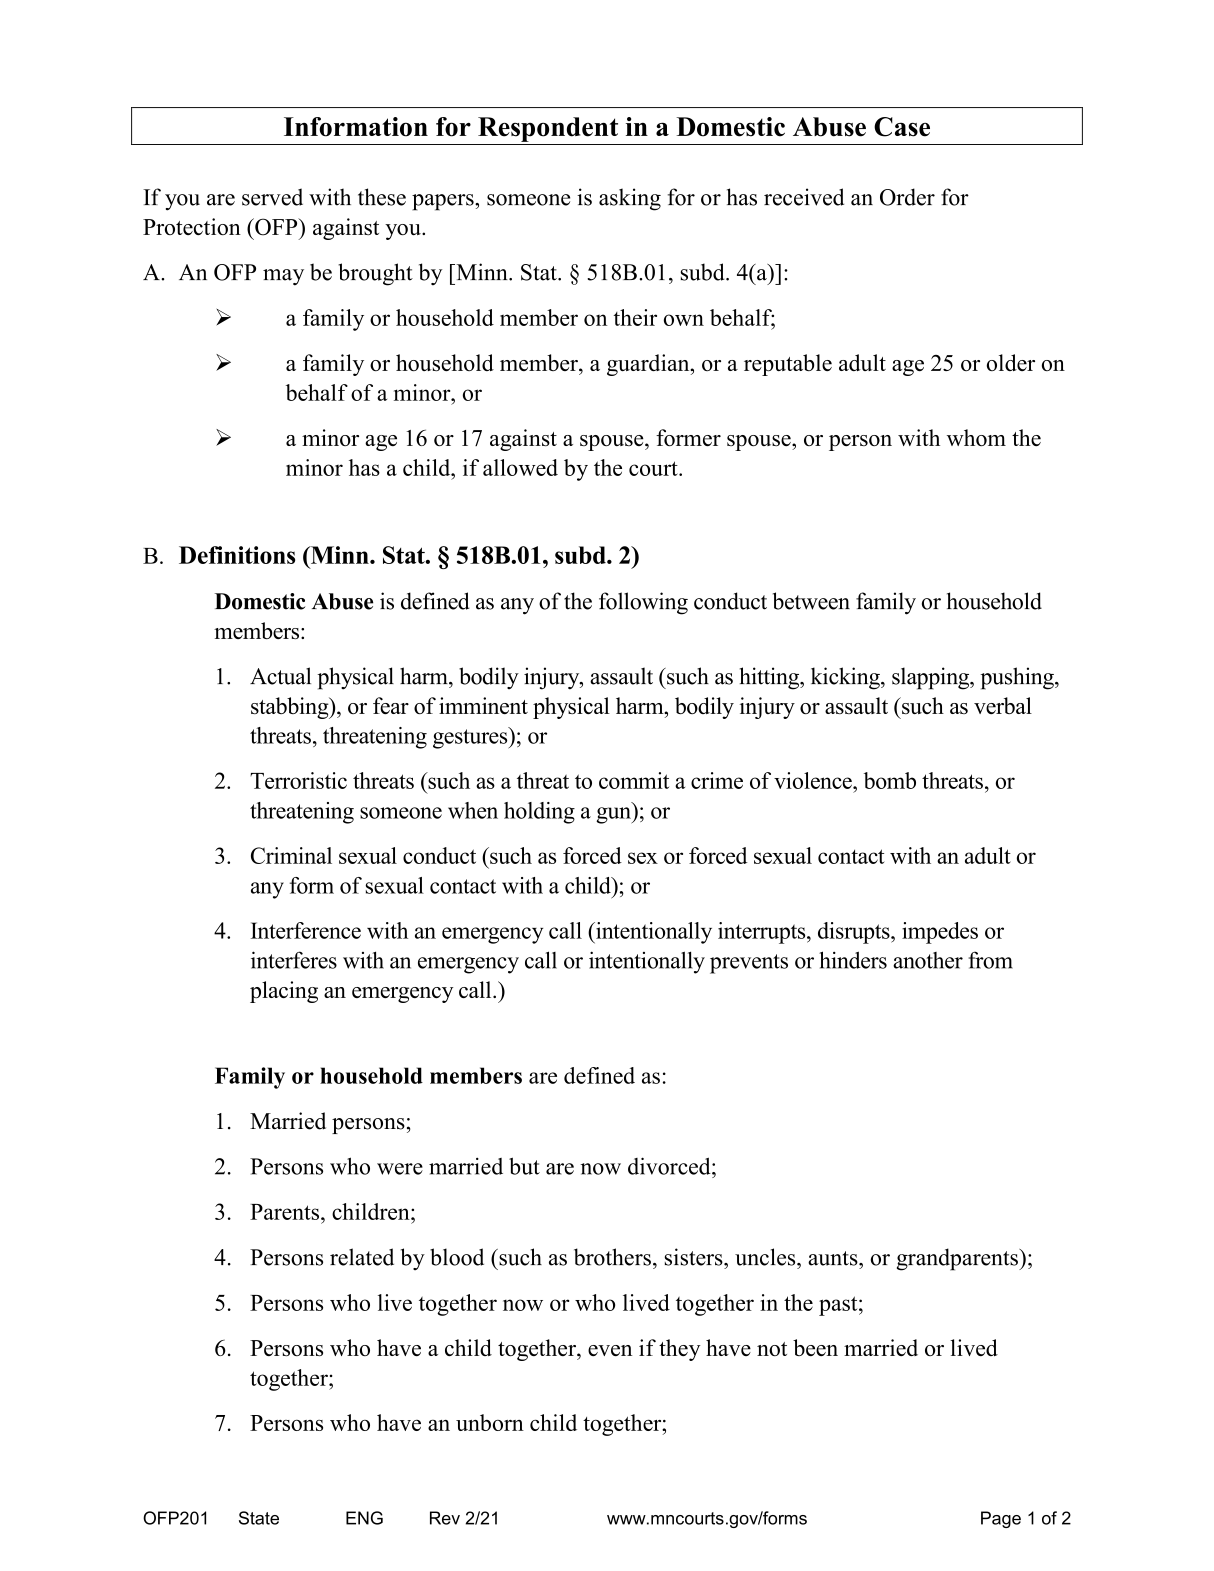  What do you see at coordinates (907, 197) in the document?
I see `Order` at bounding box center [907, 197].
